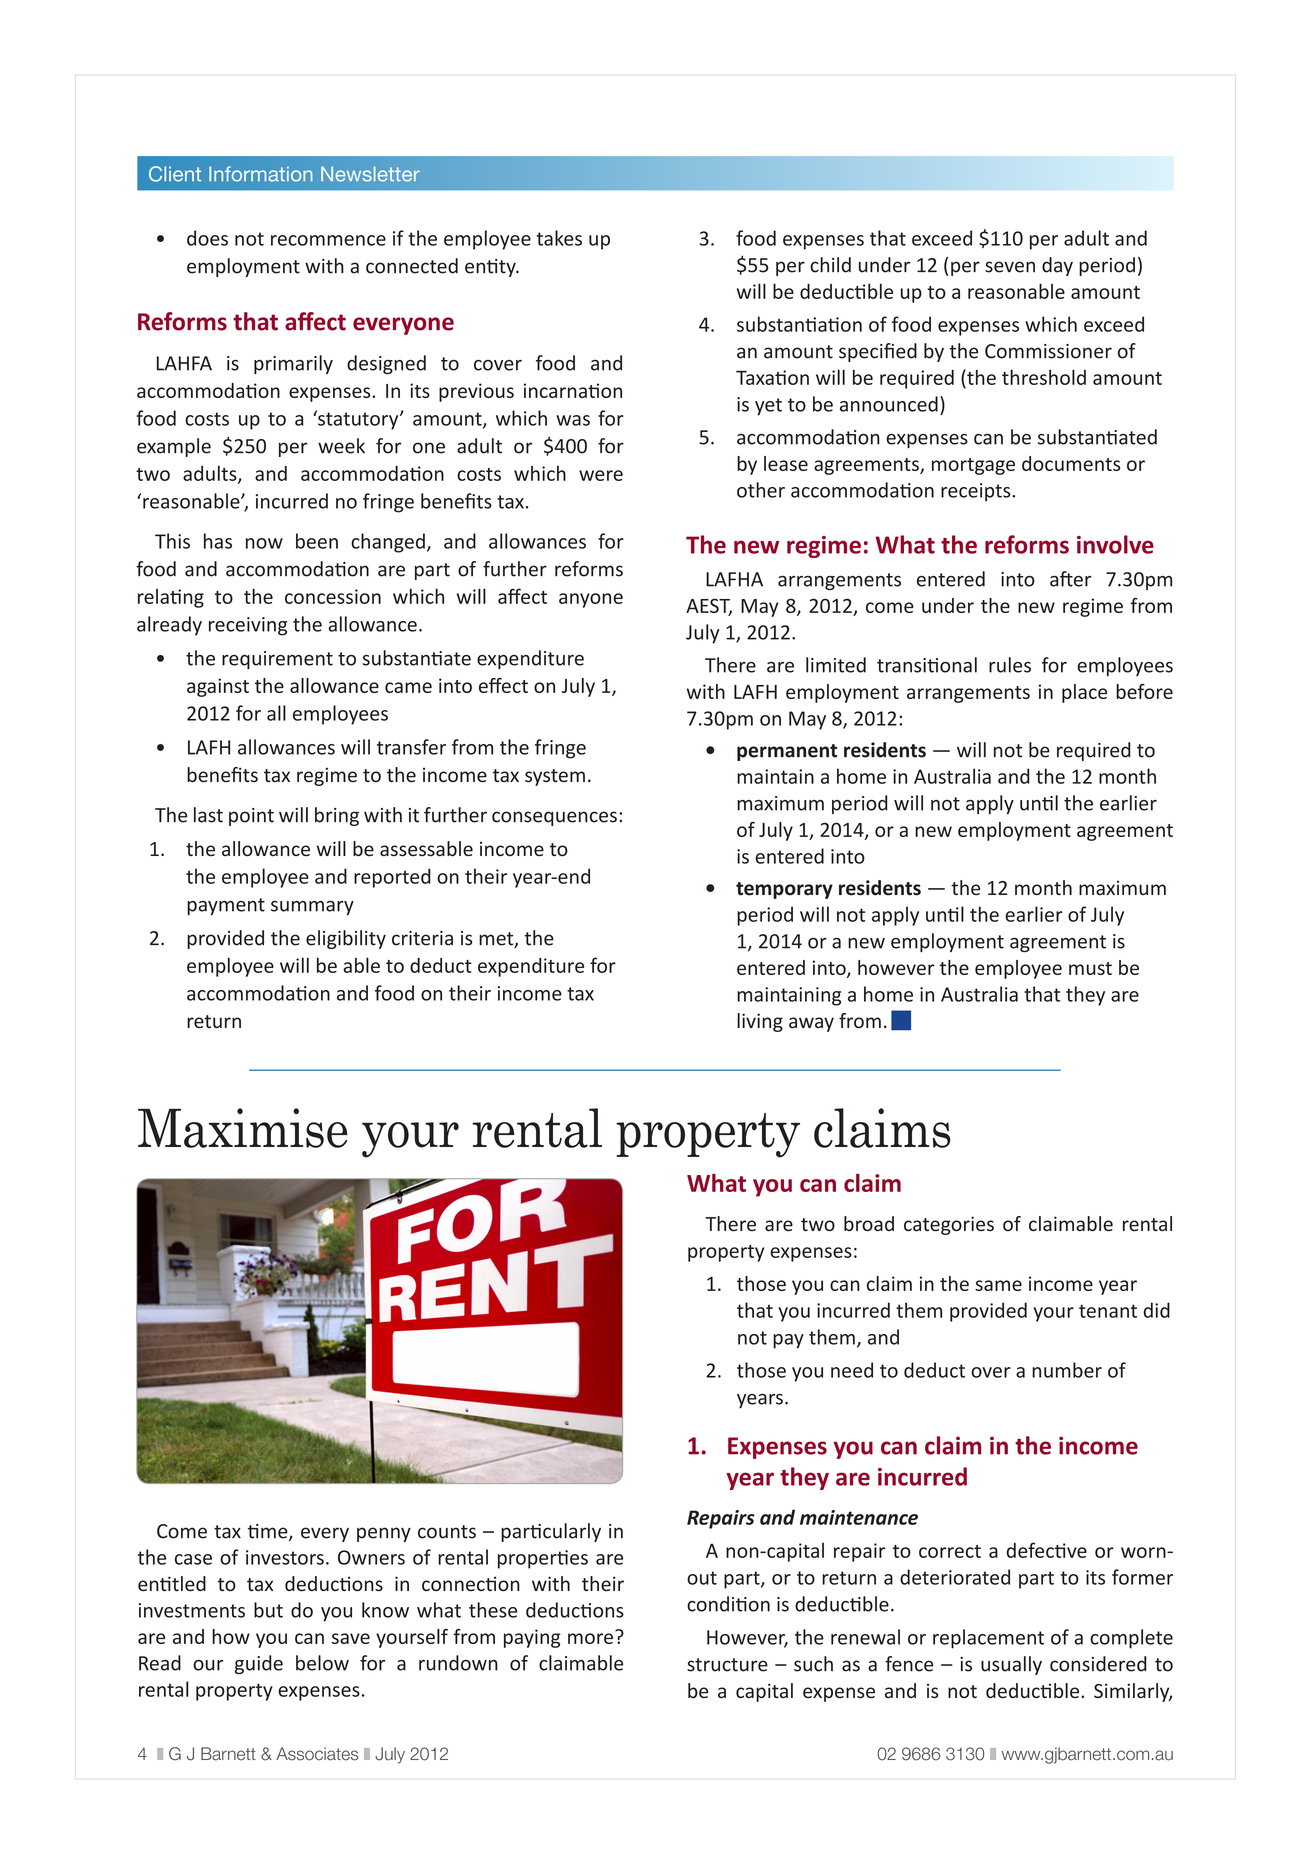  Describe the element at coordinates (1090, 968) in the screenshot. I see `must` at that location.
